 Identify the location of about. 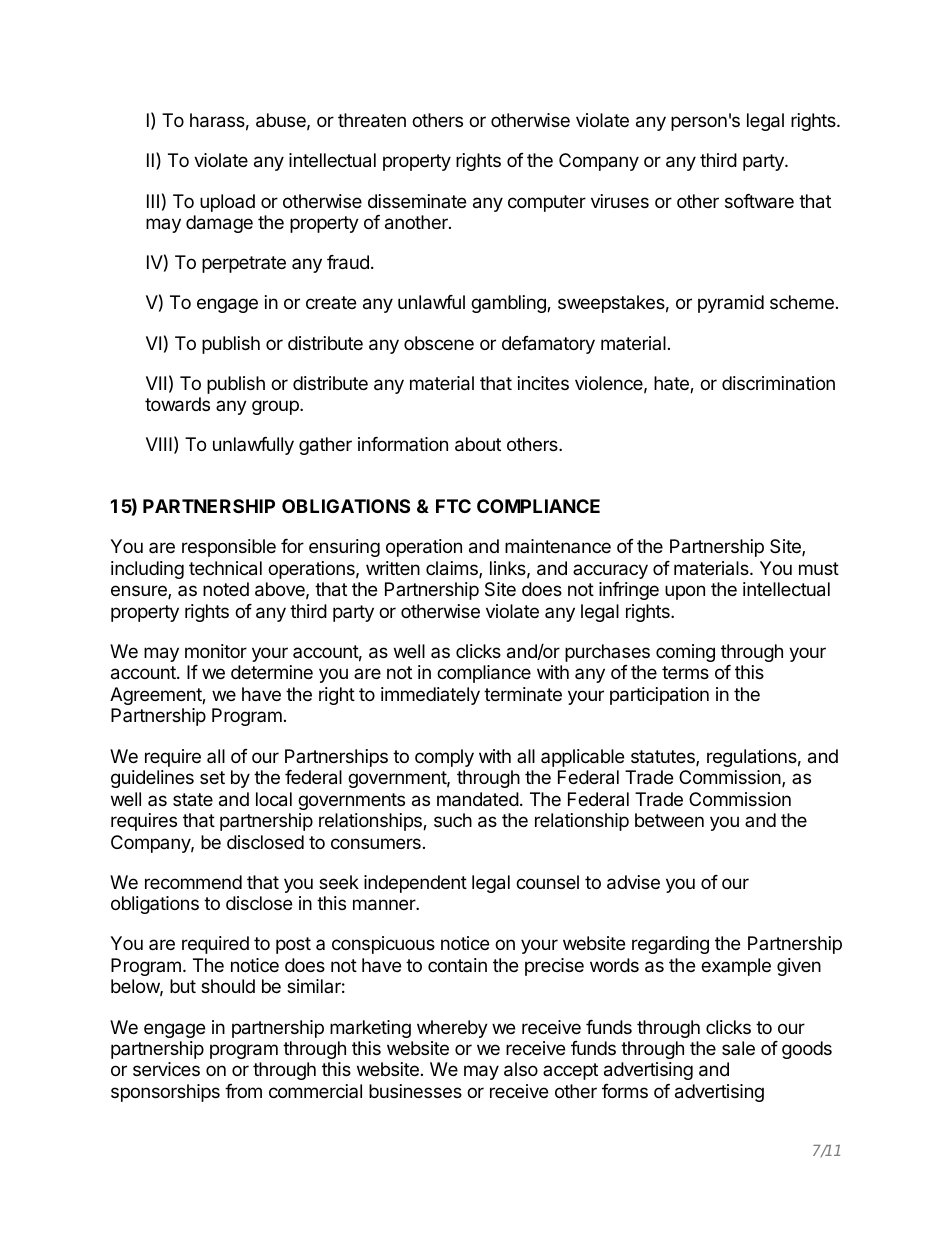
(478, 444).
